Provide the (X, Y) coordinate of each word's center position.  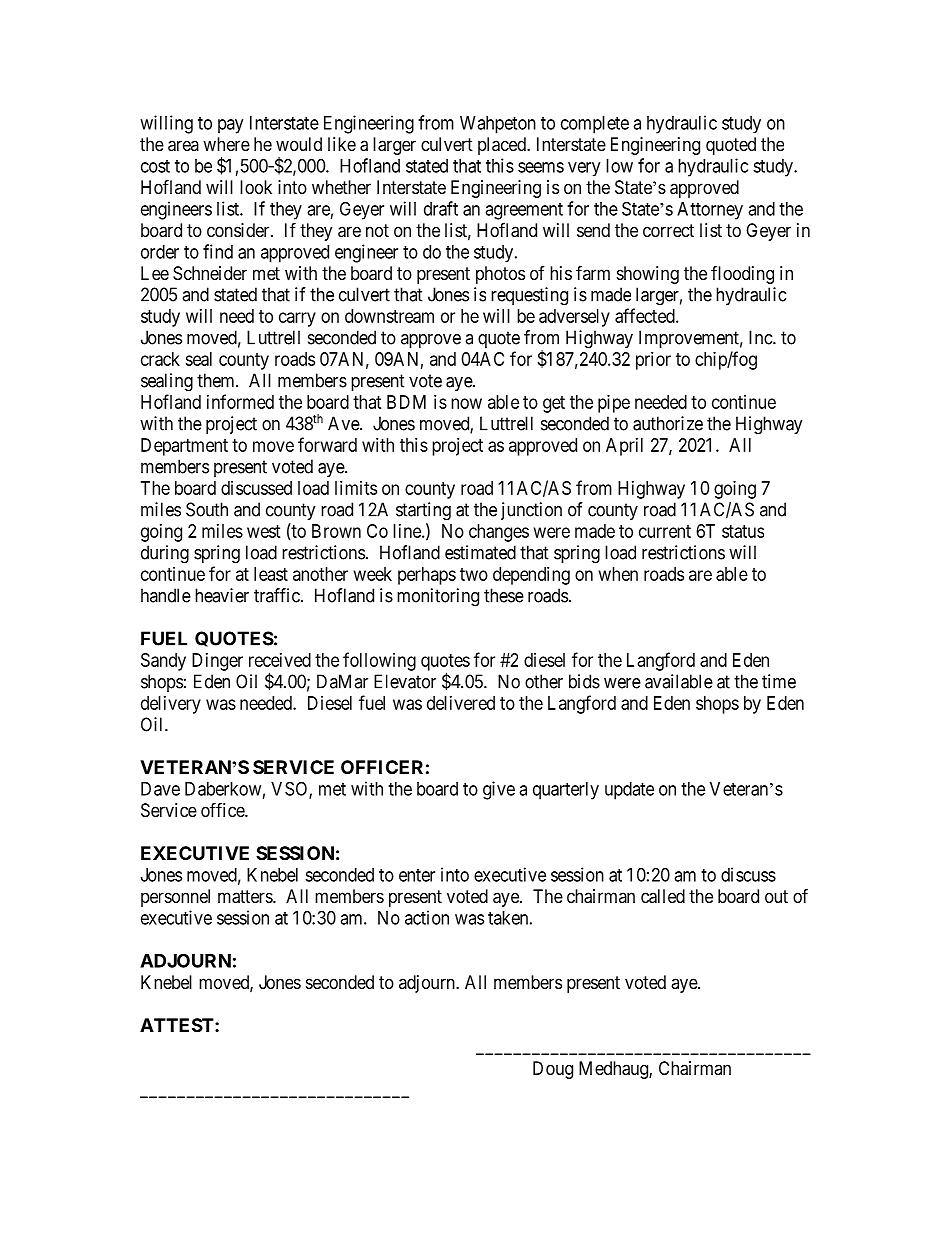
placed (503, 146)
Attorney (710, 211)
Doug (553, 1070)
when (618, 574)
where (226, 144)
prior (653, 361)
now (466, 403)
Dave (160, 789)
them (217, 380)
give (499, 790)
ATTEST (178, 1025)
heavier (222, 595)
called (663, 896)
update (629, 791)
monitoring (438, 597)
